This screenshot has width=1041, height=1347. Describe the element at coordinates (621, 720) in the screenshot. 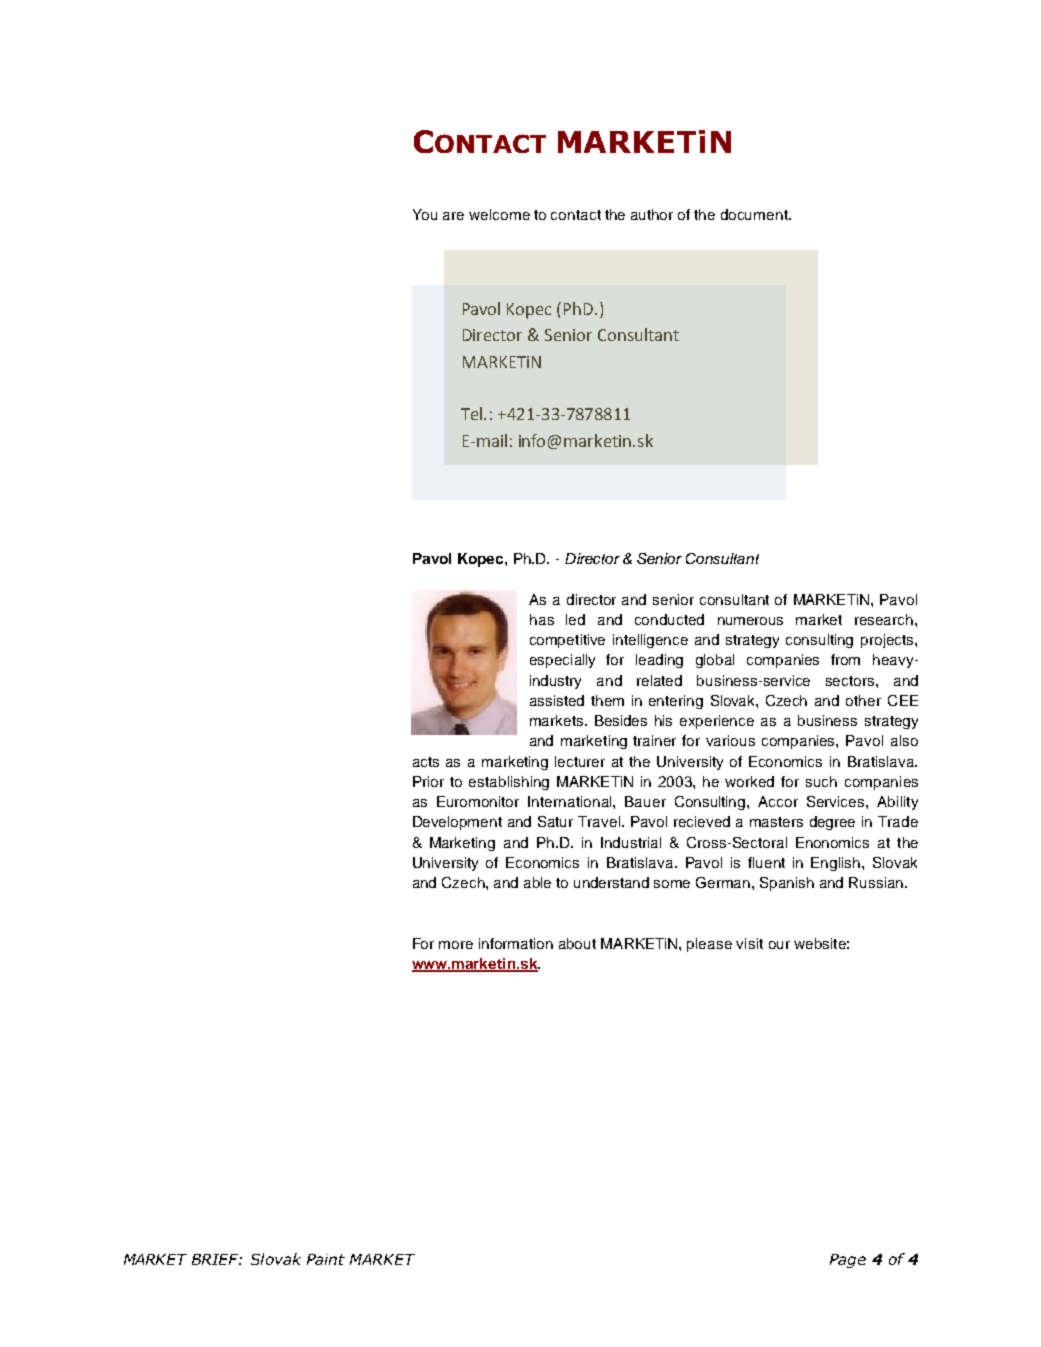

I see `Besides` at that location.
